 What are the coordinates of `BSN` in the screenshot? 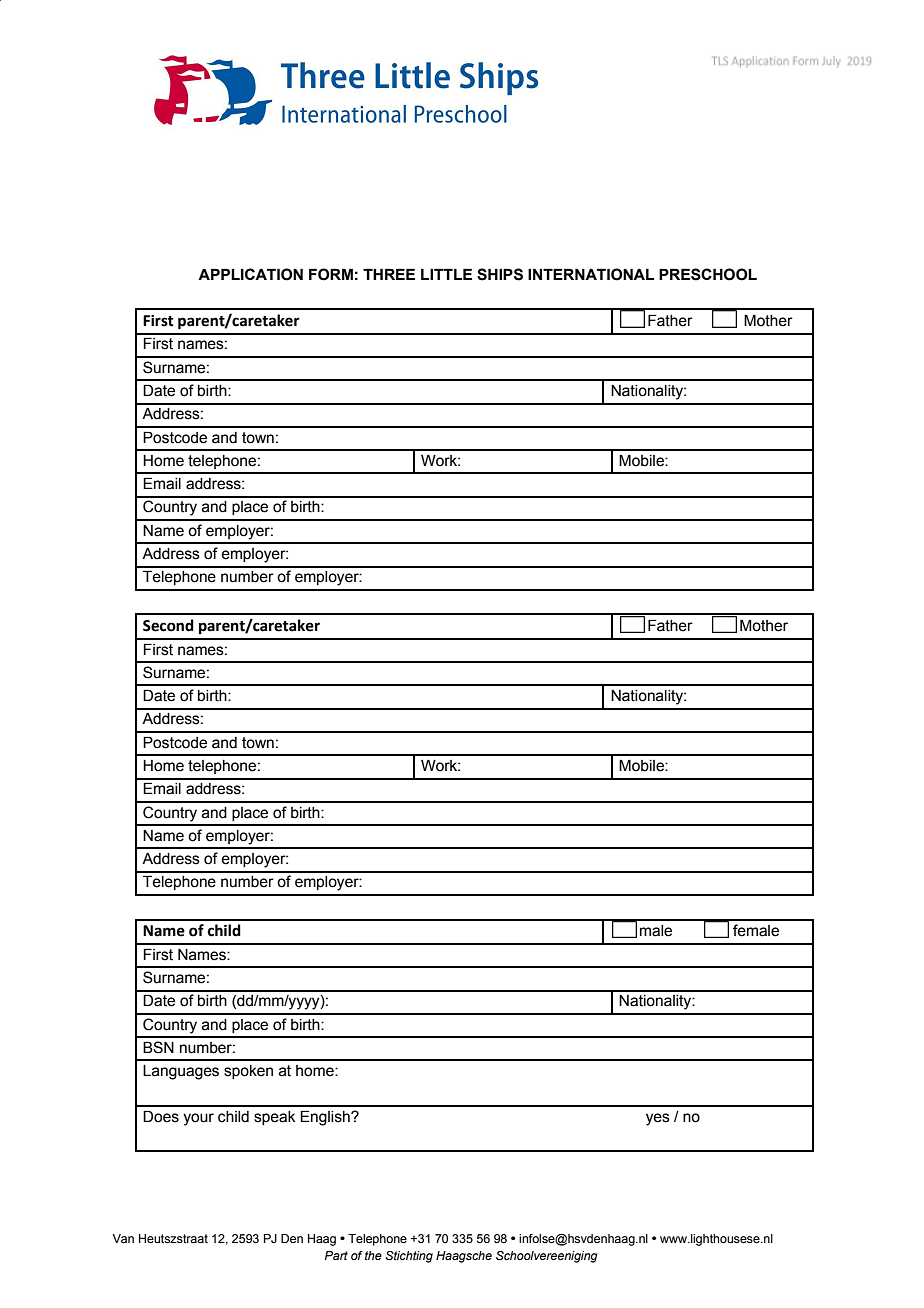 It's located at (158, 1047).
